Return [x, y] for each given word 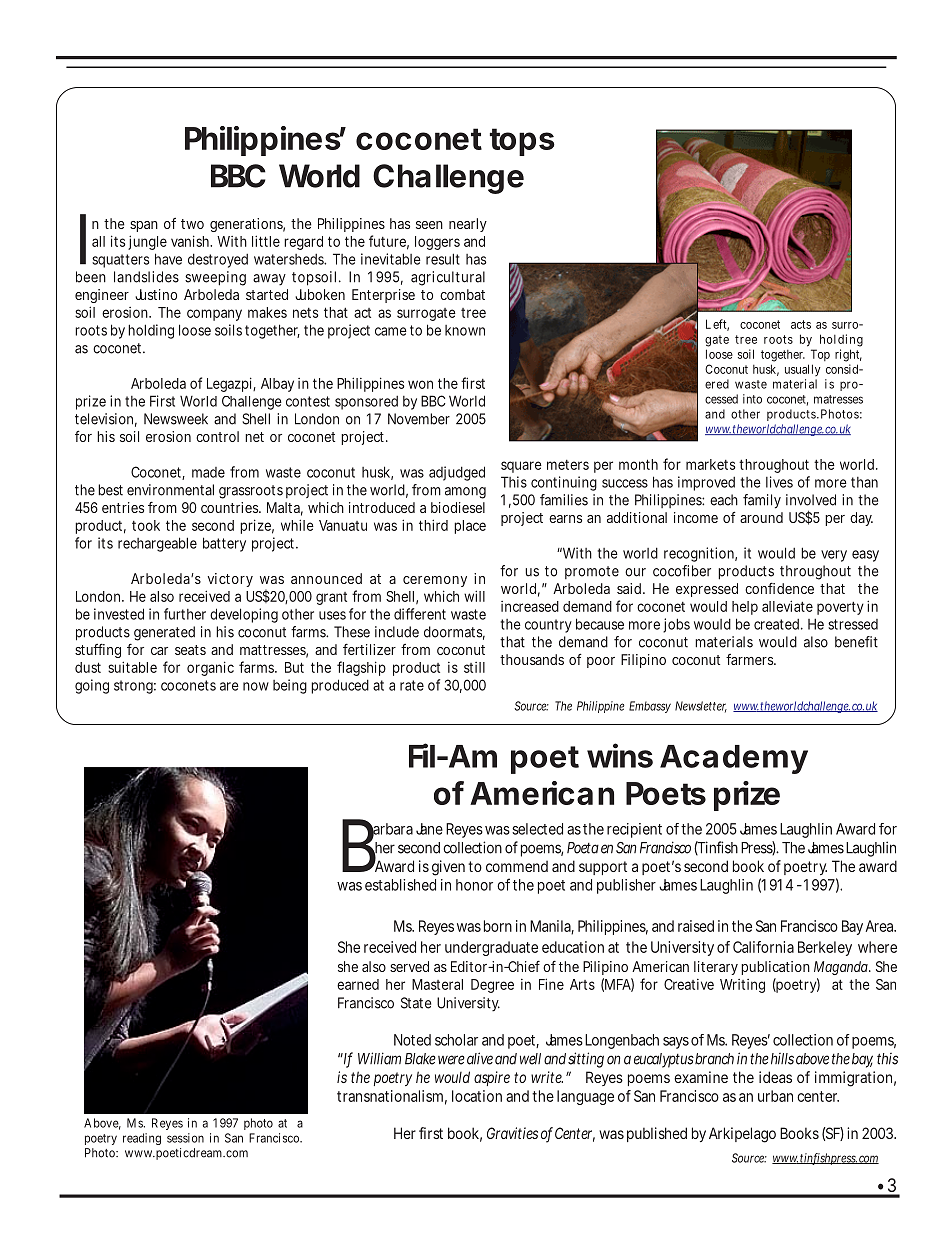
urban [775, 1096]
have [168, 259]
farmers [751, 659]
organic [210, 668]
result [443, 259]
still [474, 667]
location [477, 1096]
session [185, 1138]
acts [801, 324]
